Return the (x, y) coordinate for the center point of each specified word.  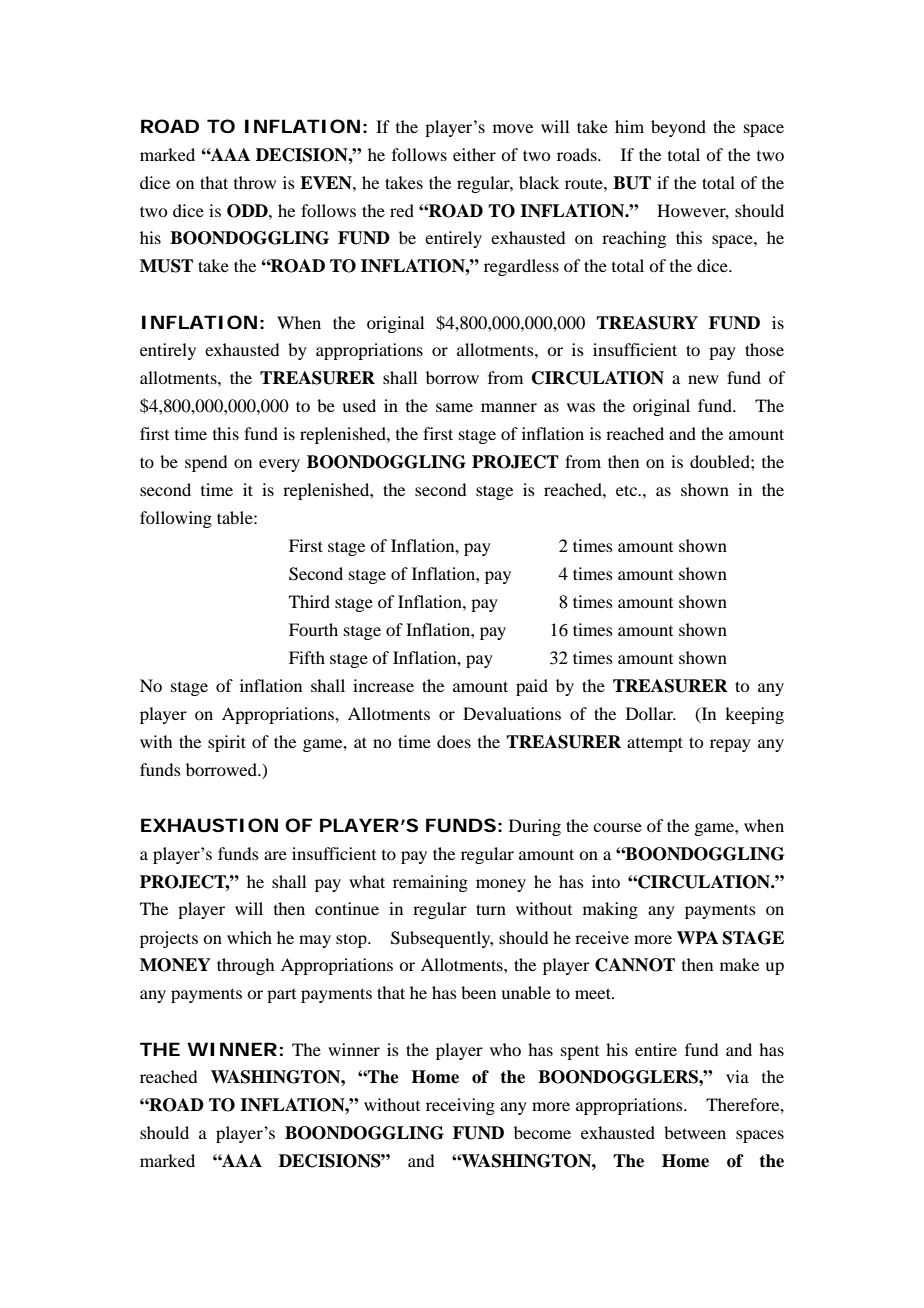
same (454, 407)
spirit (227, 743)
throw (255, 182)
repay (730, 745)
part (281, 996)
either (474, 154)
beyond (678, 128)
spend (206, 463)
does (454, 741)
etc (627, 490)
